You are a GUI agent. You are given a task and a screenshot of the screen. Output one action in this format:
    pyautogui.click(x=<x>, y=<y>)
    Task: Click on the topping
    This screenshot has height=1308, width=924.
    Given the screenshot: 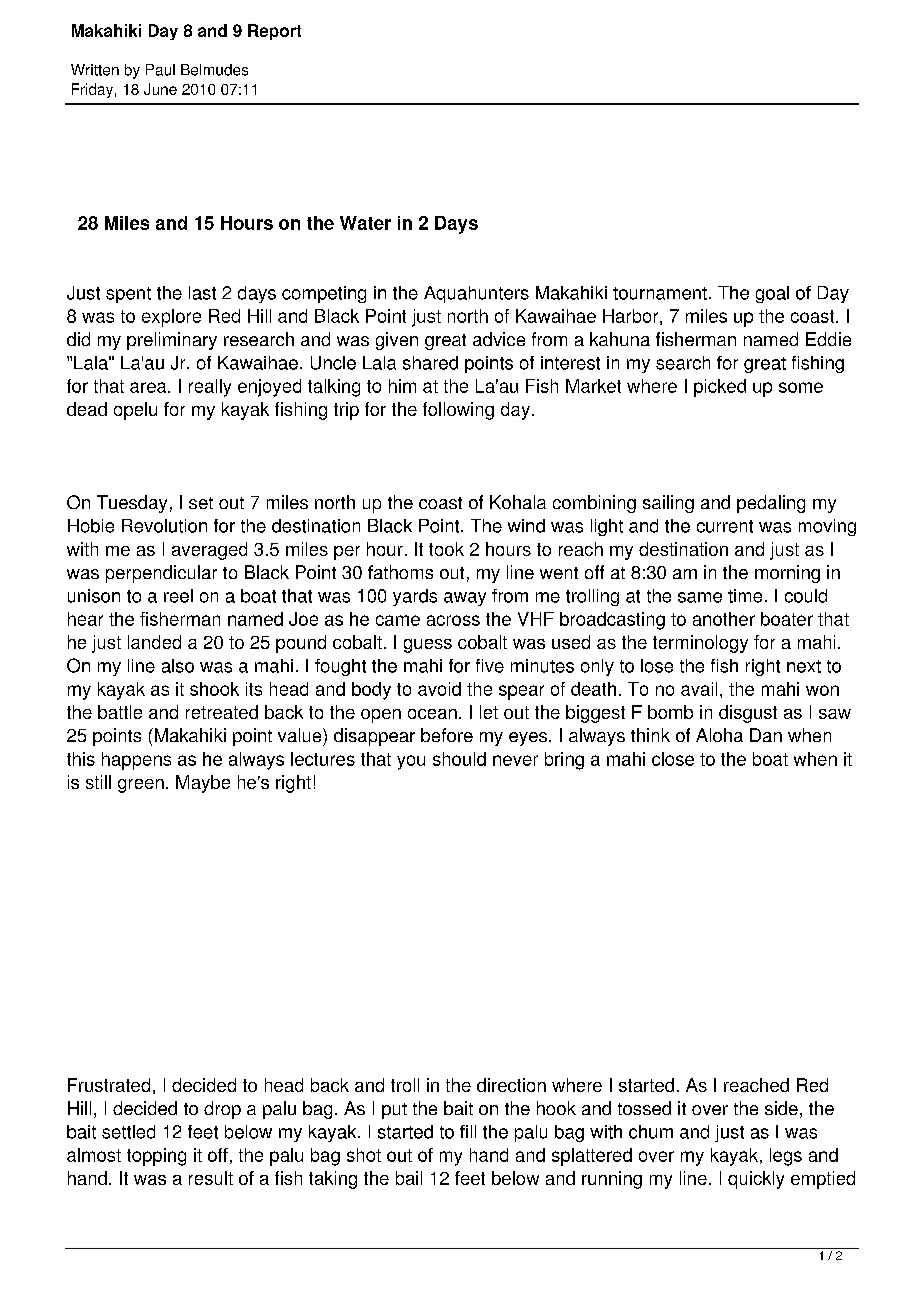 What is the action you would take?
    pyautogui.click(x=156, y=1157)
